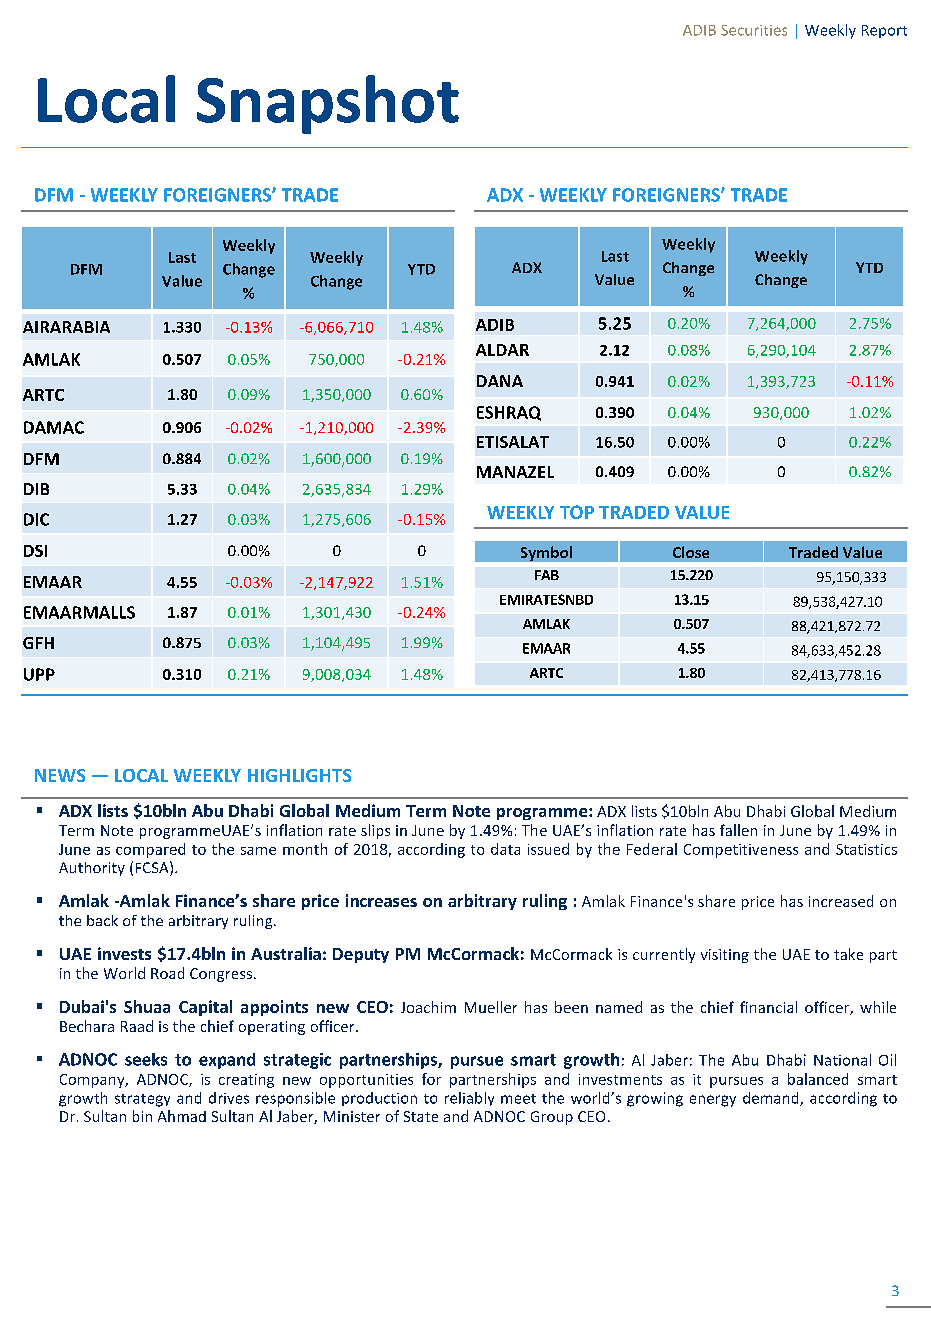  Describe the element at coordinates (884, 31) in the document. I see `Report` at that location.
